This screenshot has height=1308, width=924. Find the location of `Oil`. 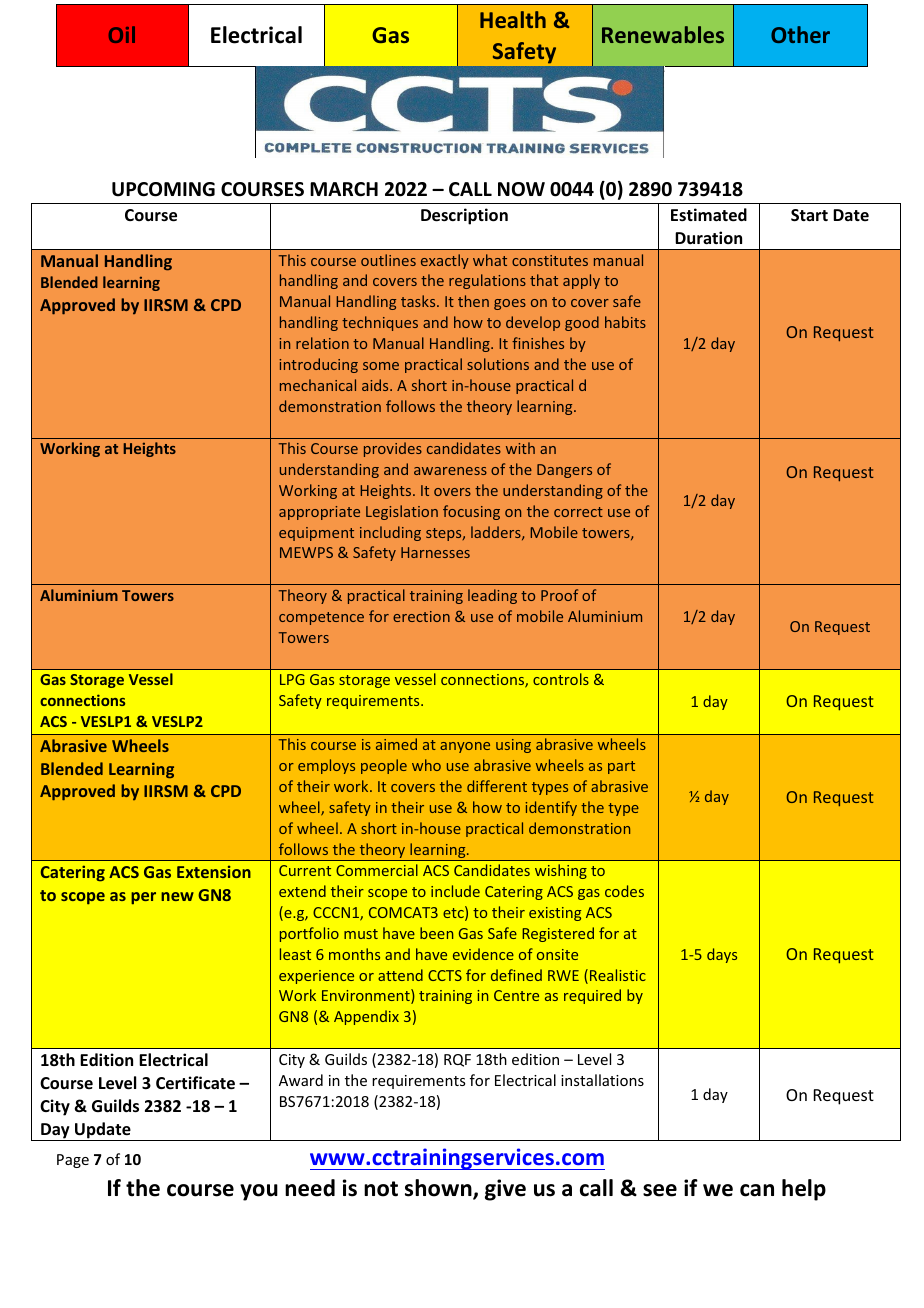

Oil is located at coordinates (122, 34).
